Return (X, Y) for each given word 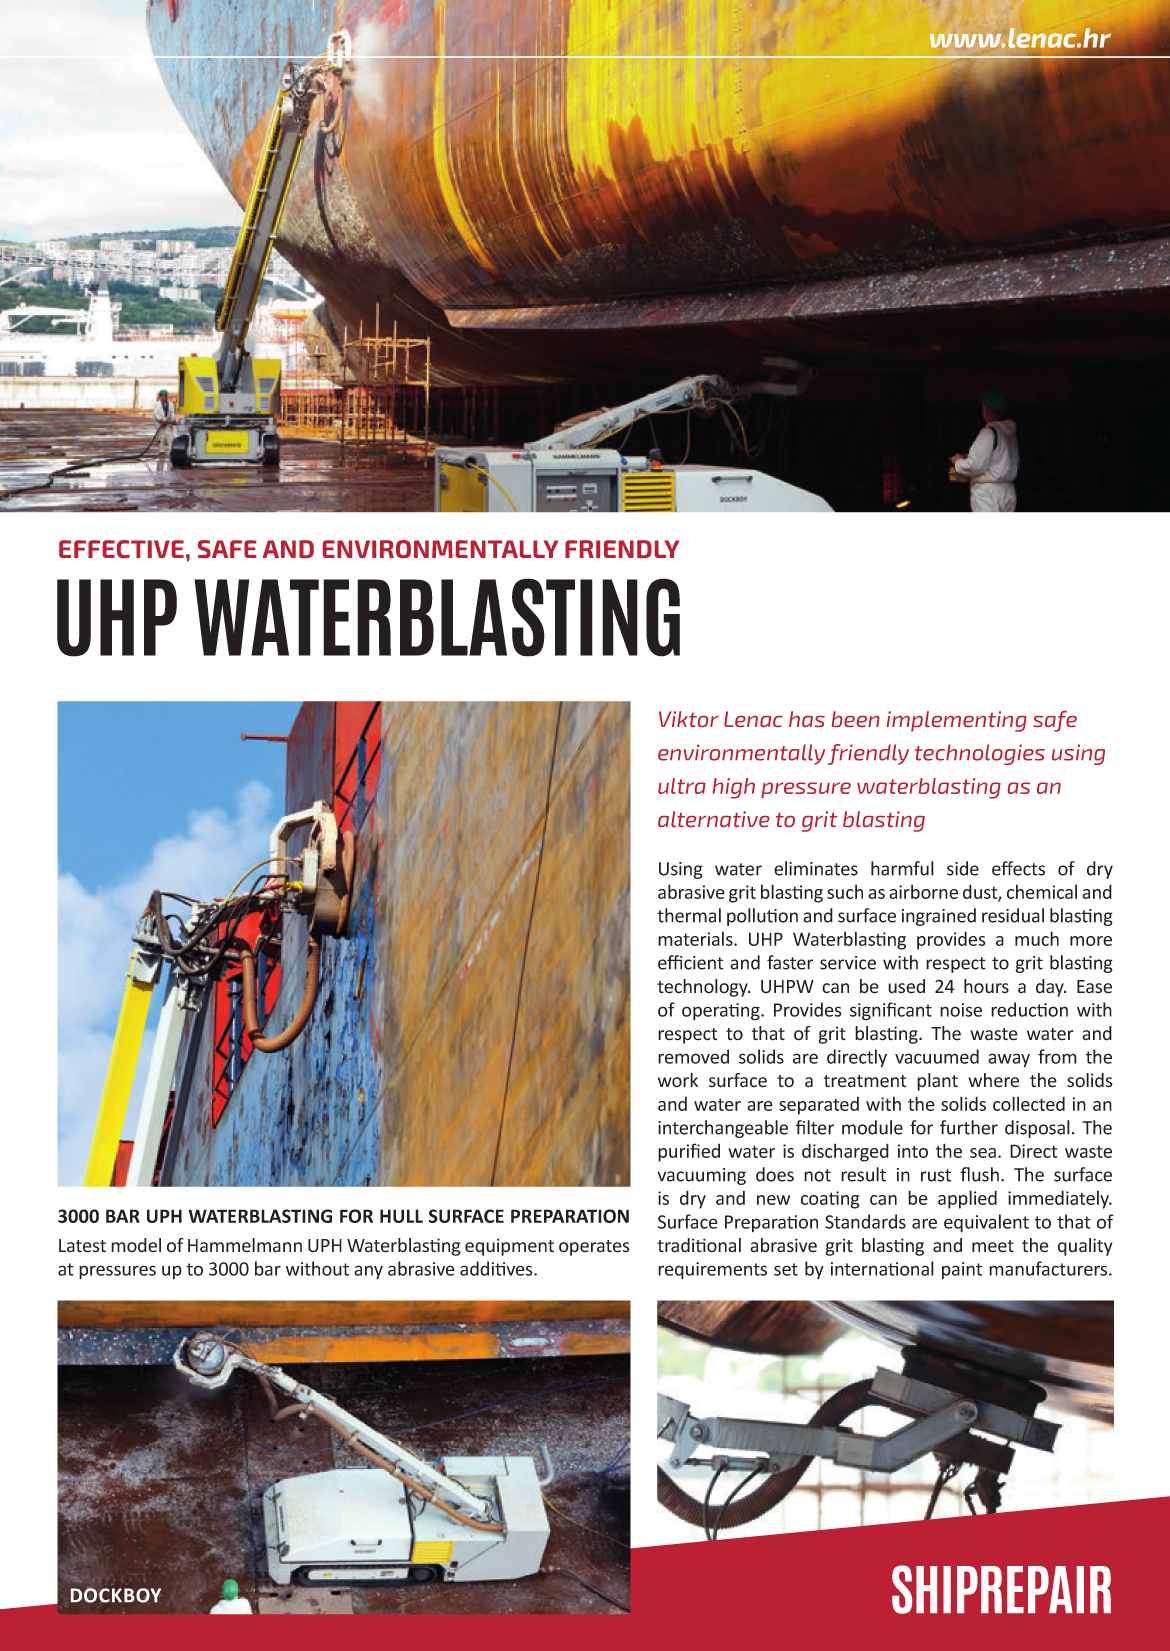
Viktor (689, 719)
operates (594, 1248)
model (136, 1245)
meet (993, 1246)
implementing (957, 721)
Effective (121, 549)
